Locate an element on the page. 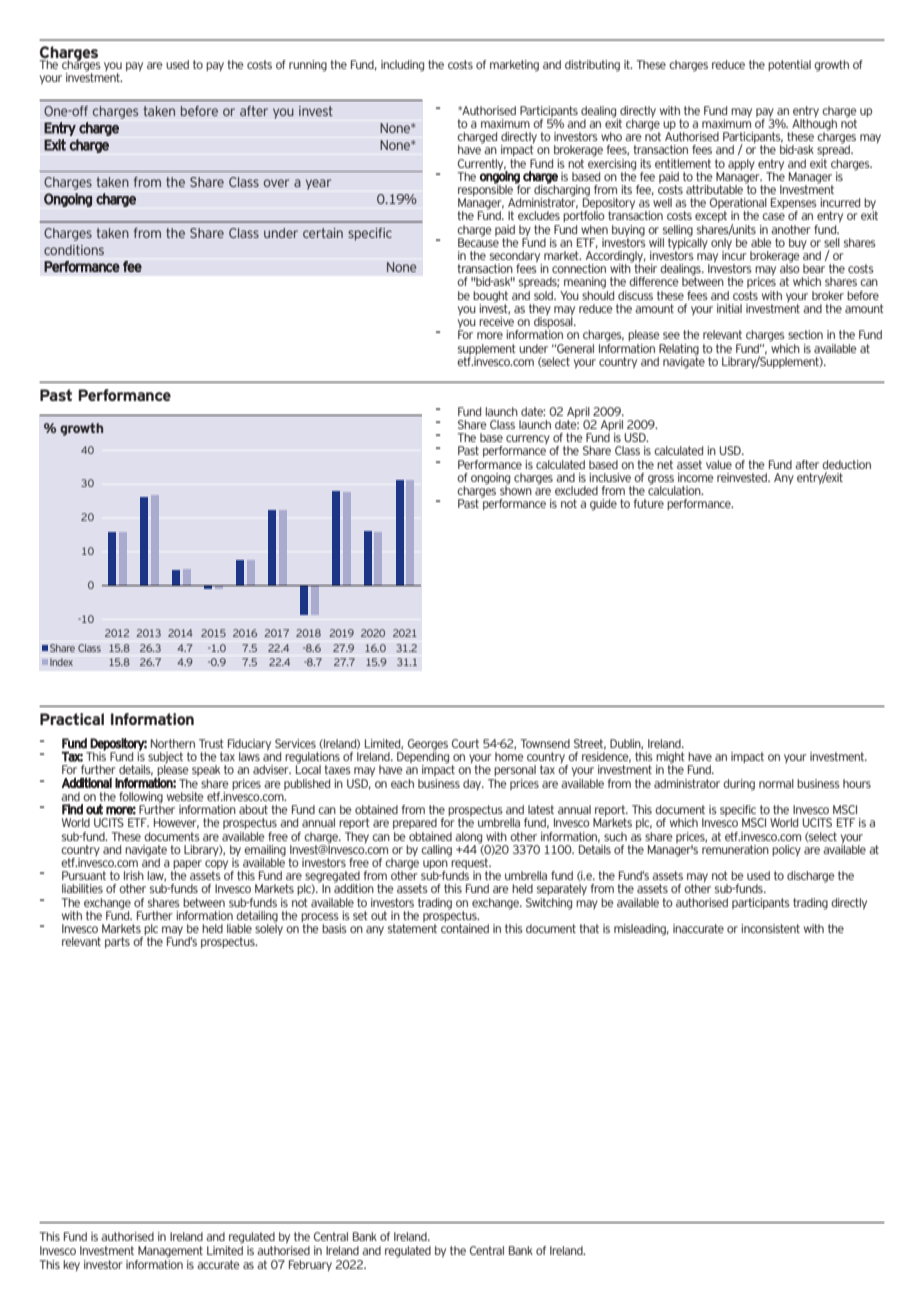 This document has height=1308, width=924. income is located at coordinates (696, 477).
